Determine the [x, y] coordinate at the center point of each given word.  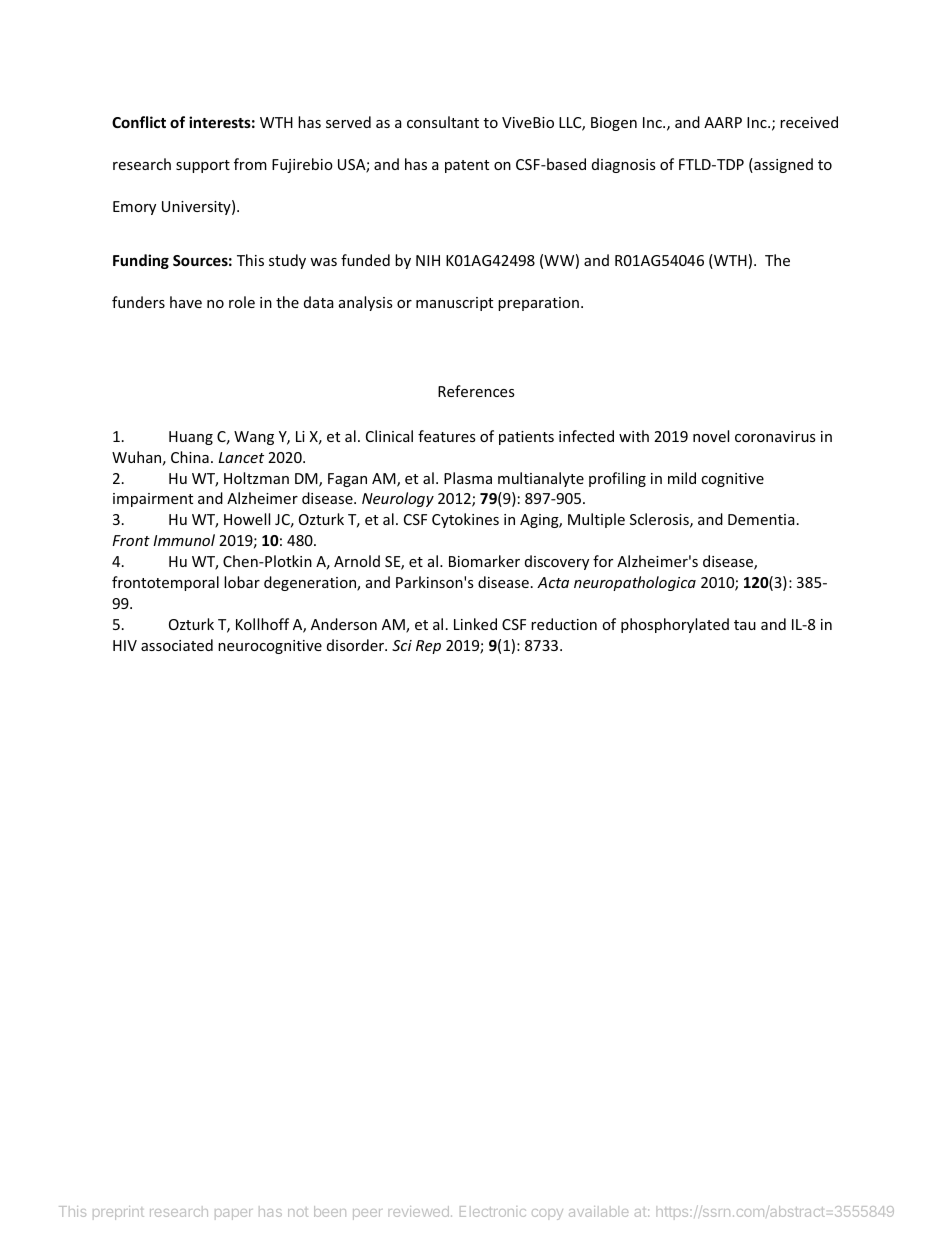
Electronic [493, 1211]
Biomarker [484, 561]
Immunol [184, 540]
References [476, 391]
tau [745, 625]
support [203, 166]
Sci [402, 645]
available [598, 1211]
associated [177, 645]
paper [233, 1214]
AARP [723, 122]
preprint [118, 1213]
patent [467, 166]
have [186, 302]
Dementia [761, 519]
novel [711, 436]
